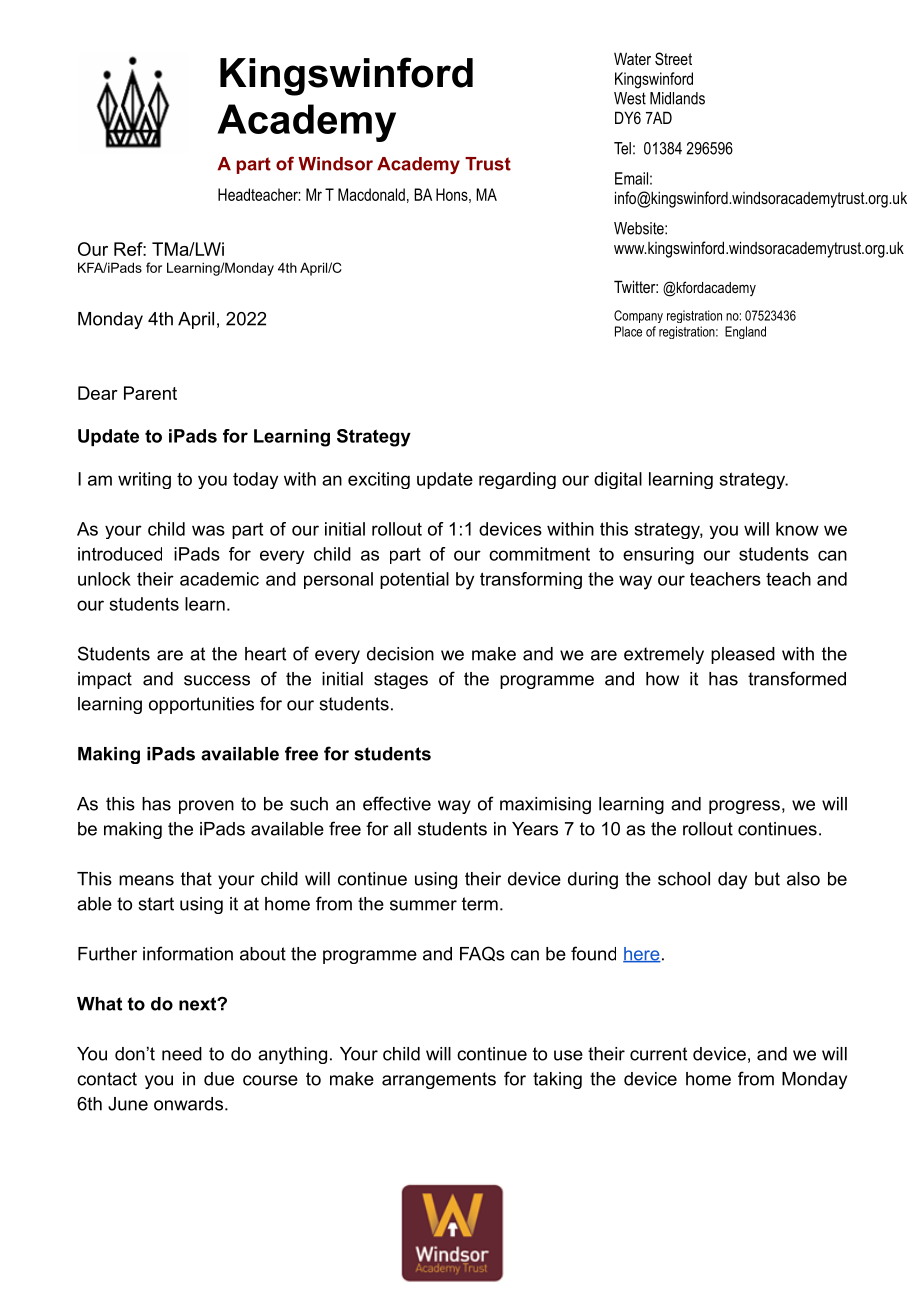 The width and height of the screenshot is (924, 1307). I want to click on Macdonald, so click(371, 194).
